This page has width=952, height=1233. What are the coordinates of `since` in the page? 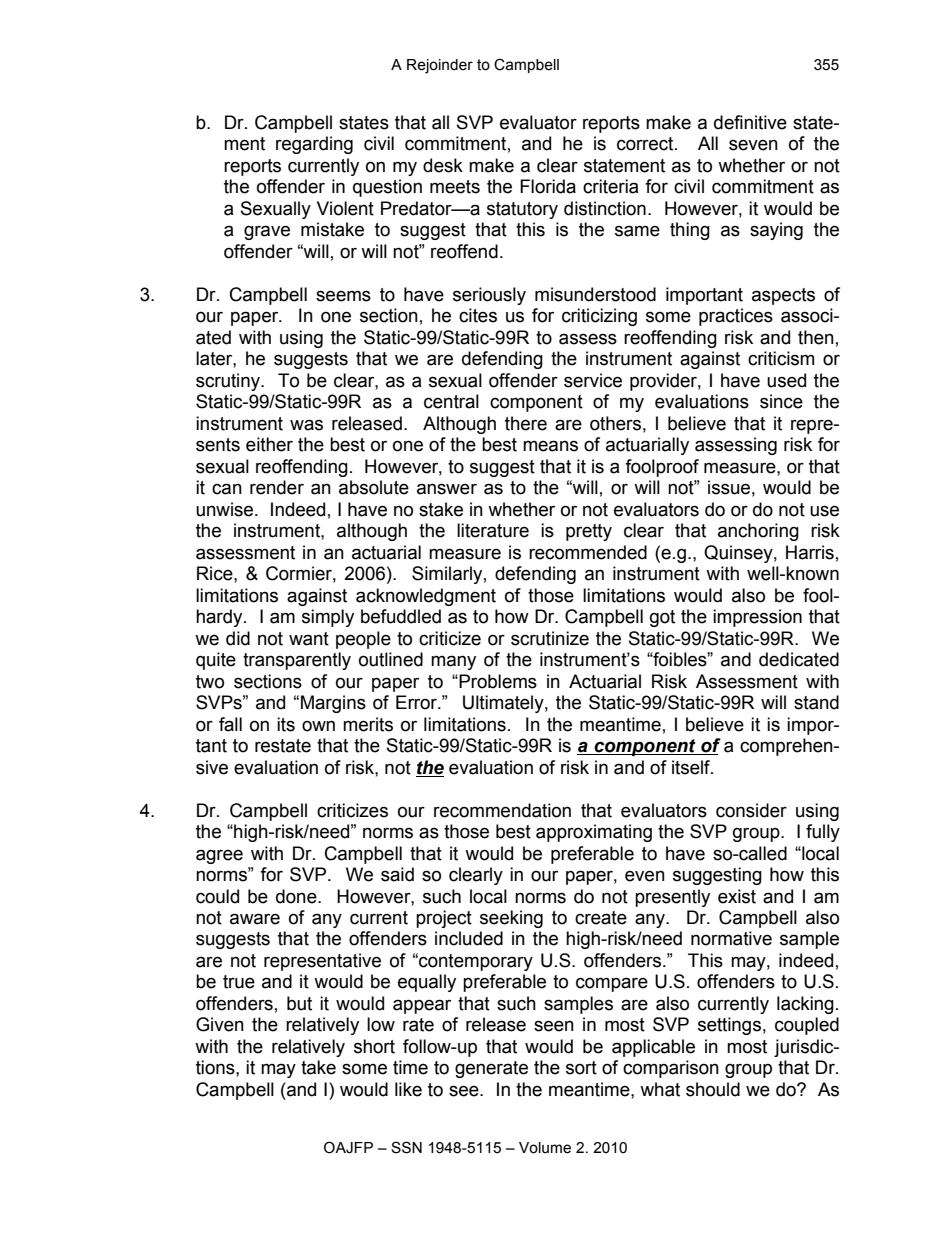 It's located at (781, 401).
